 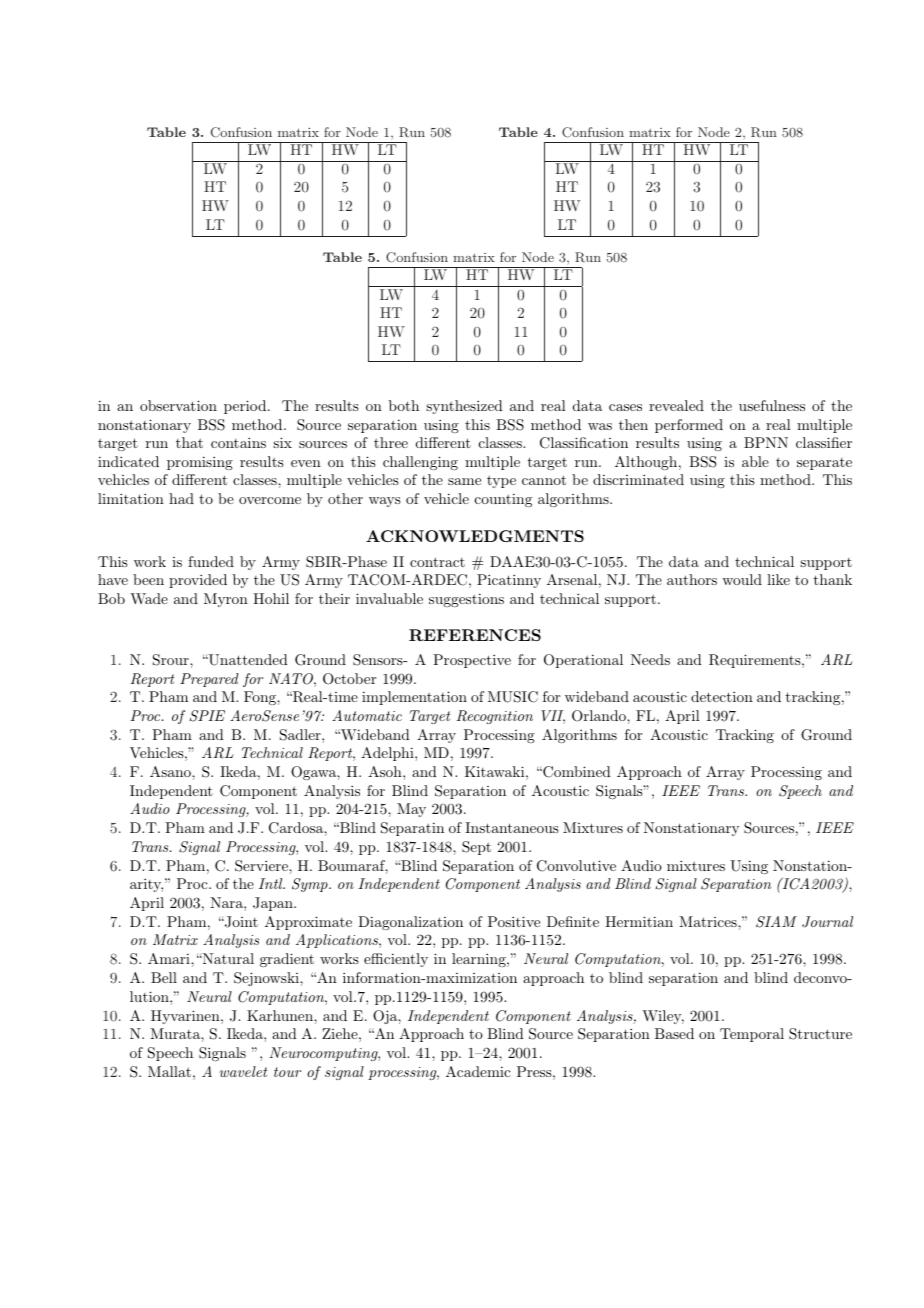 What do you see at coordinates (189, 442) in the screenshot?
I see `that` at bounding box center [189, 442].
